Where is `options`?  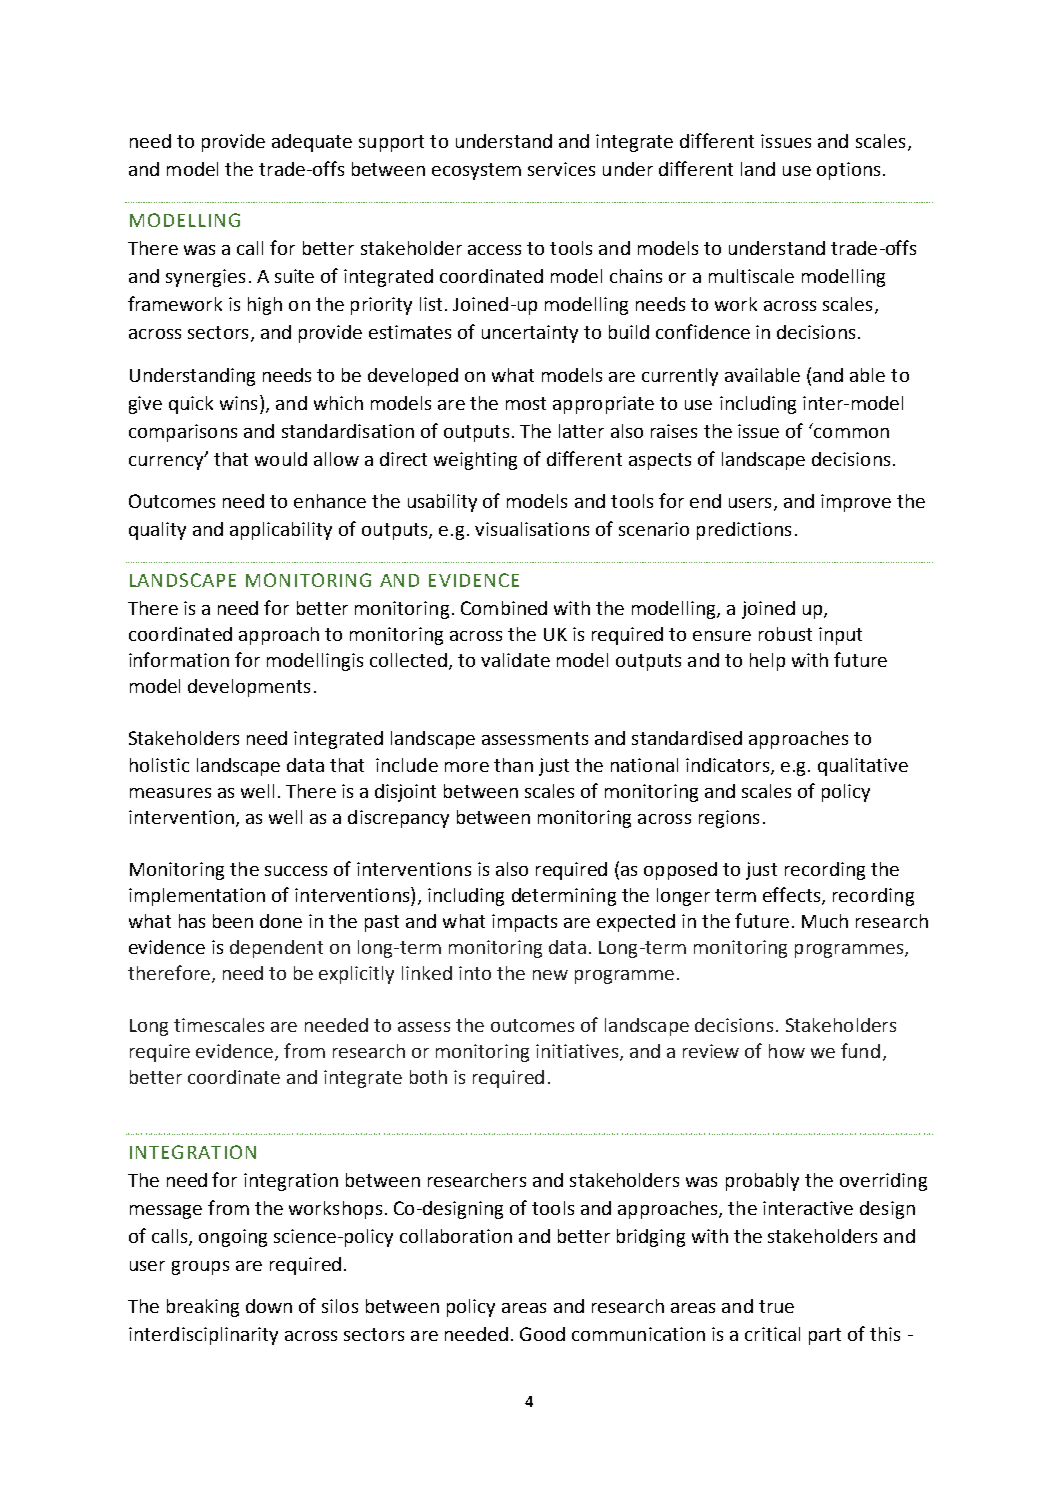
options is located at coordinates (848, 171).
